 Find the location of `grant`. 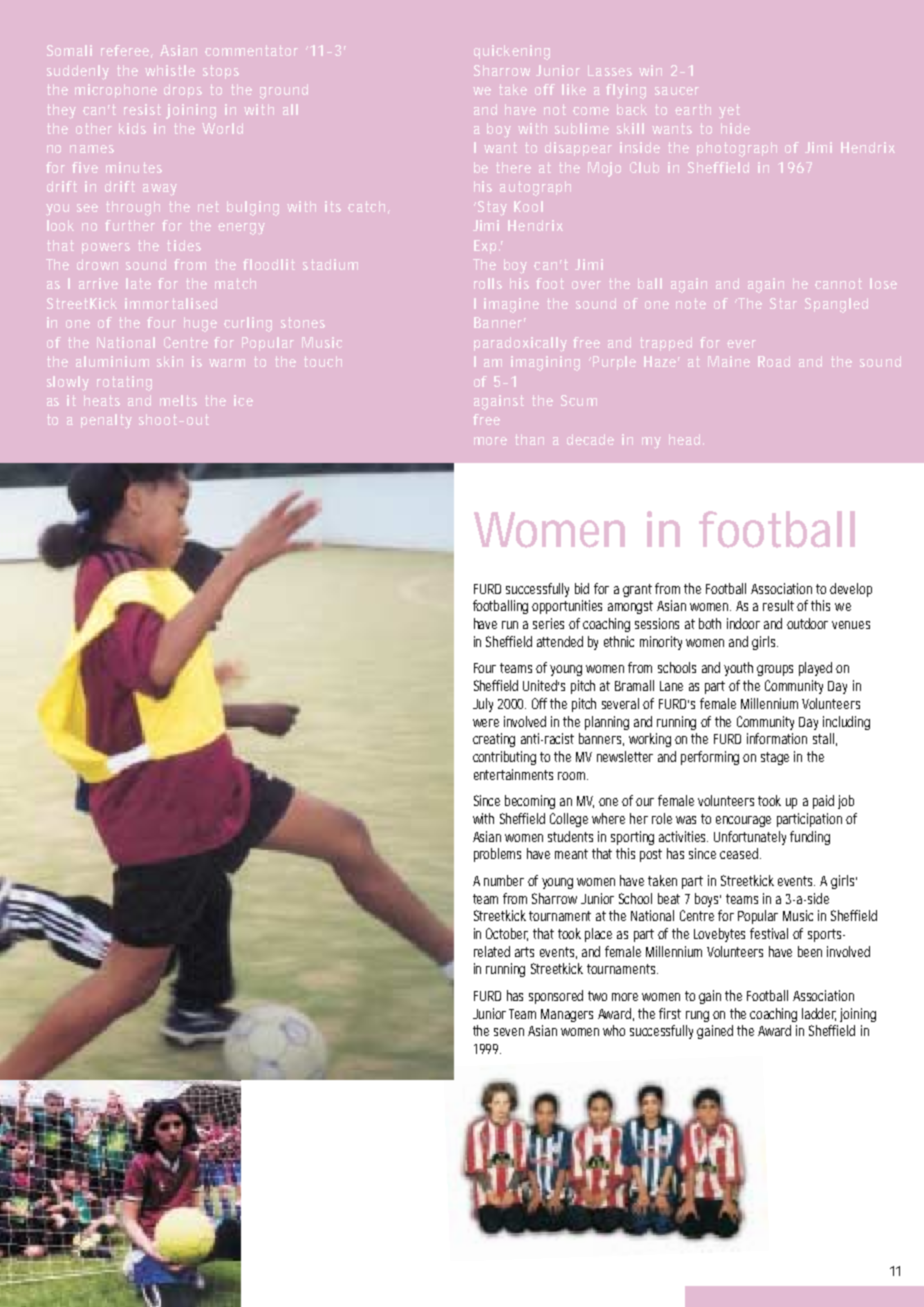

grant is located at coordinates (637, 590).
